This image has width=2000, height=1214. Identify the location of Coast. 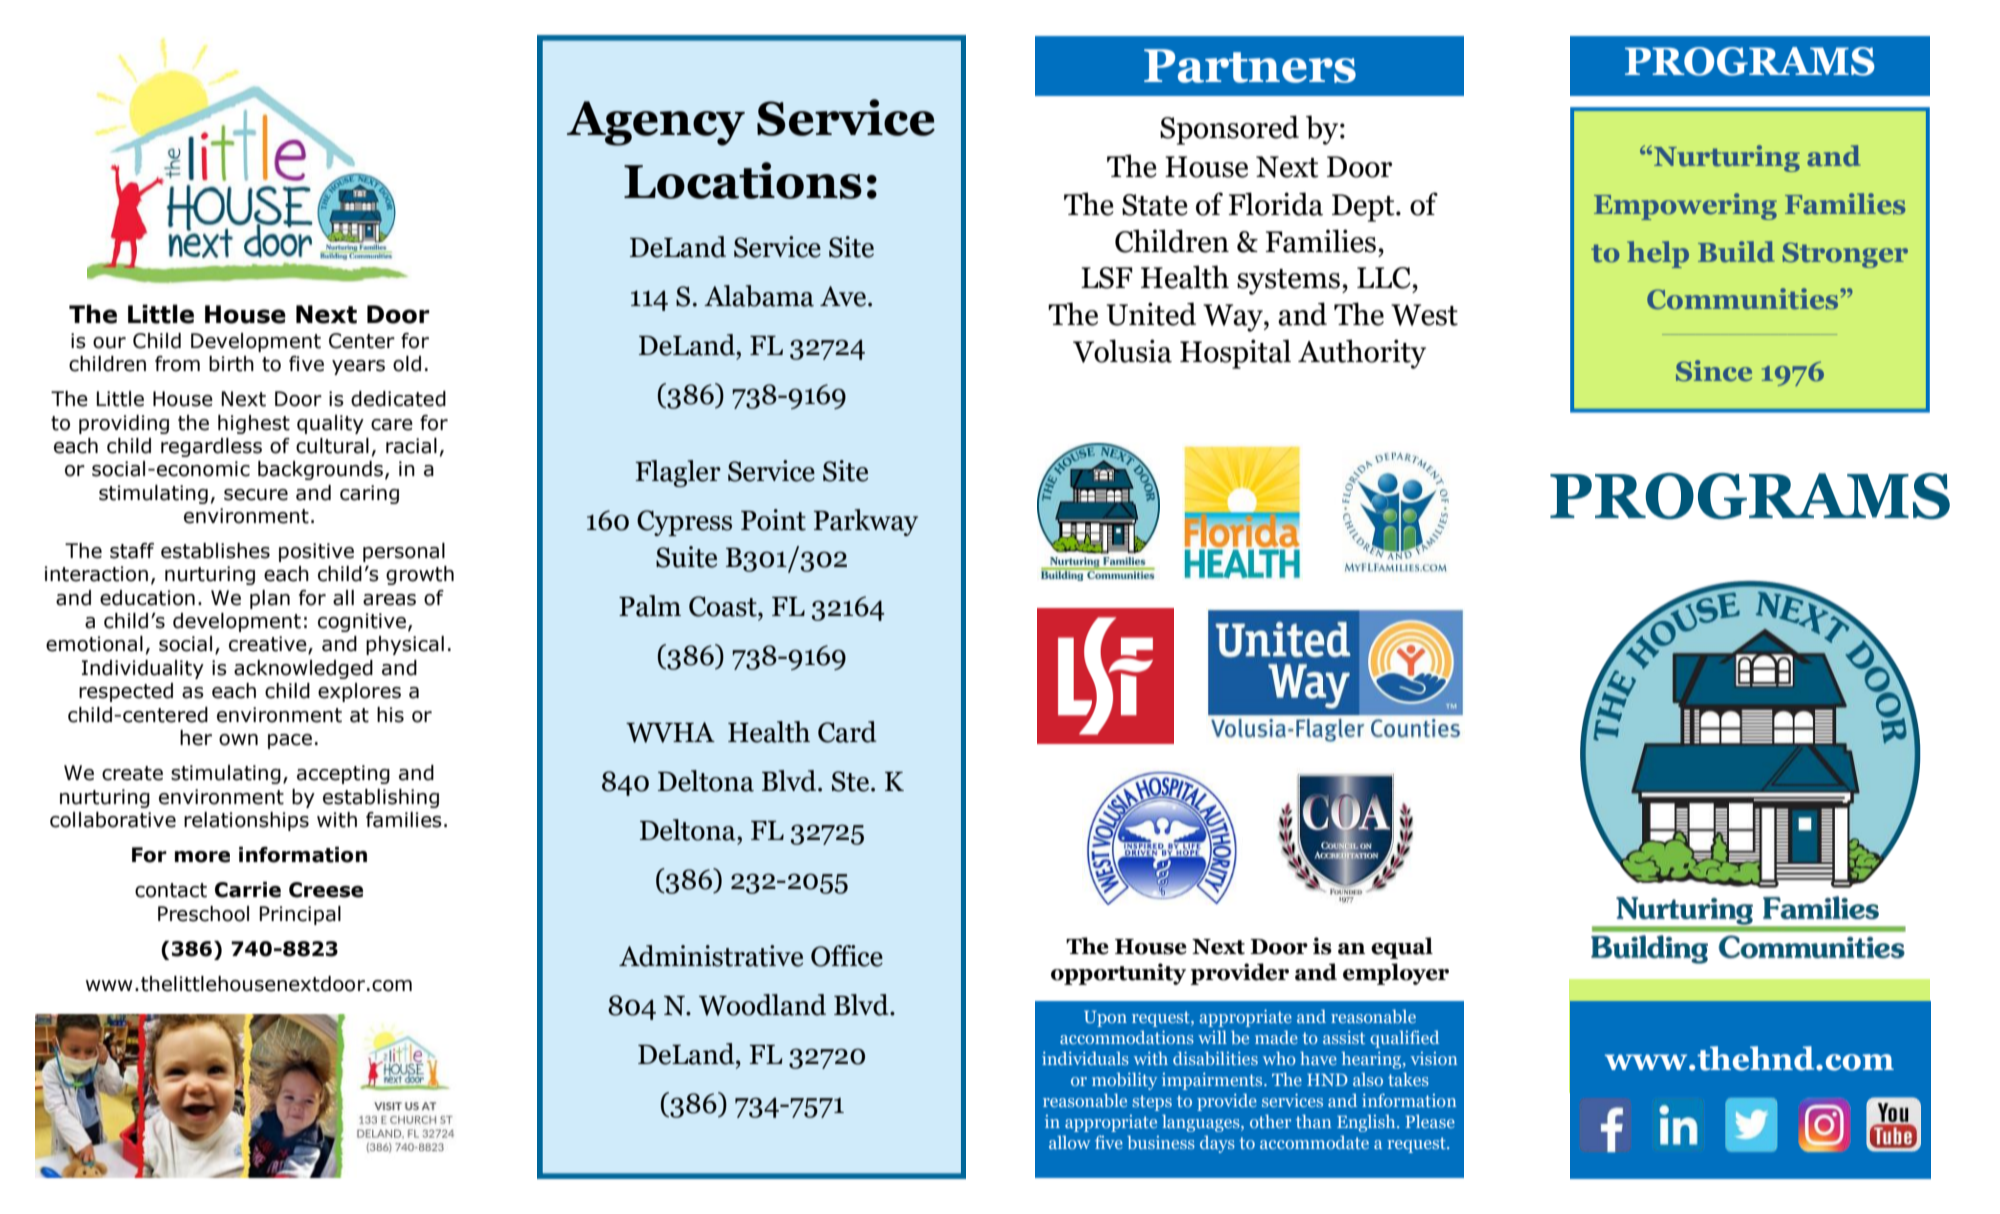
(724, 606).
